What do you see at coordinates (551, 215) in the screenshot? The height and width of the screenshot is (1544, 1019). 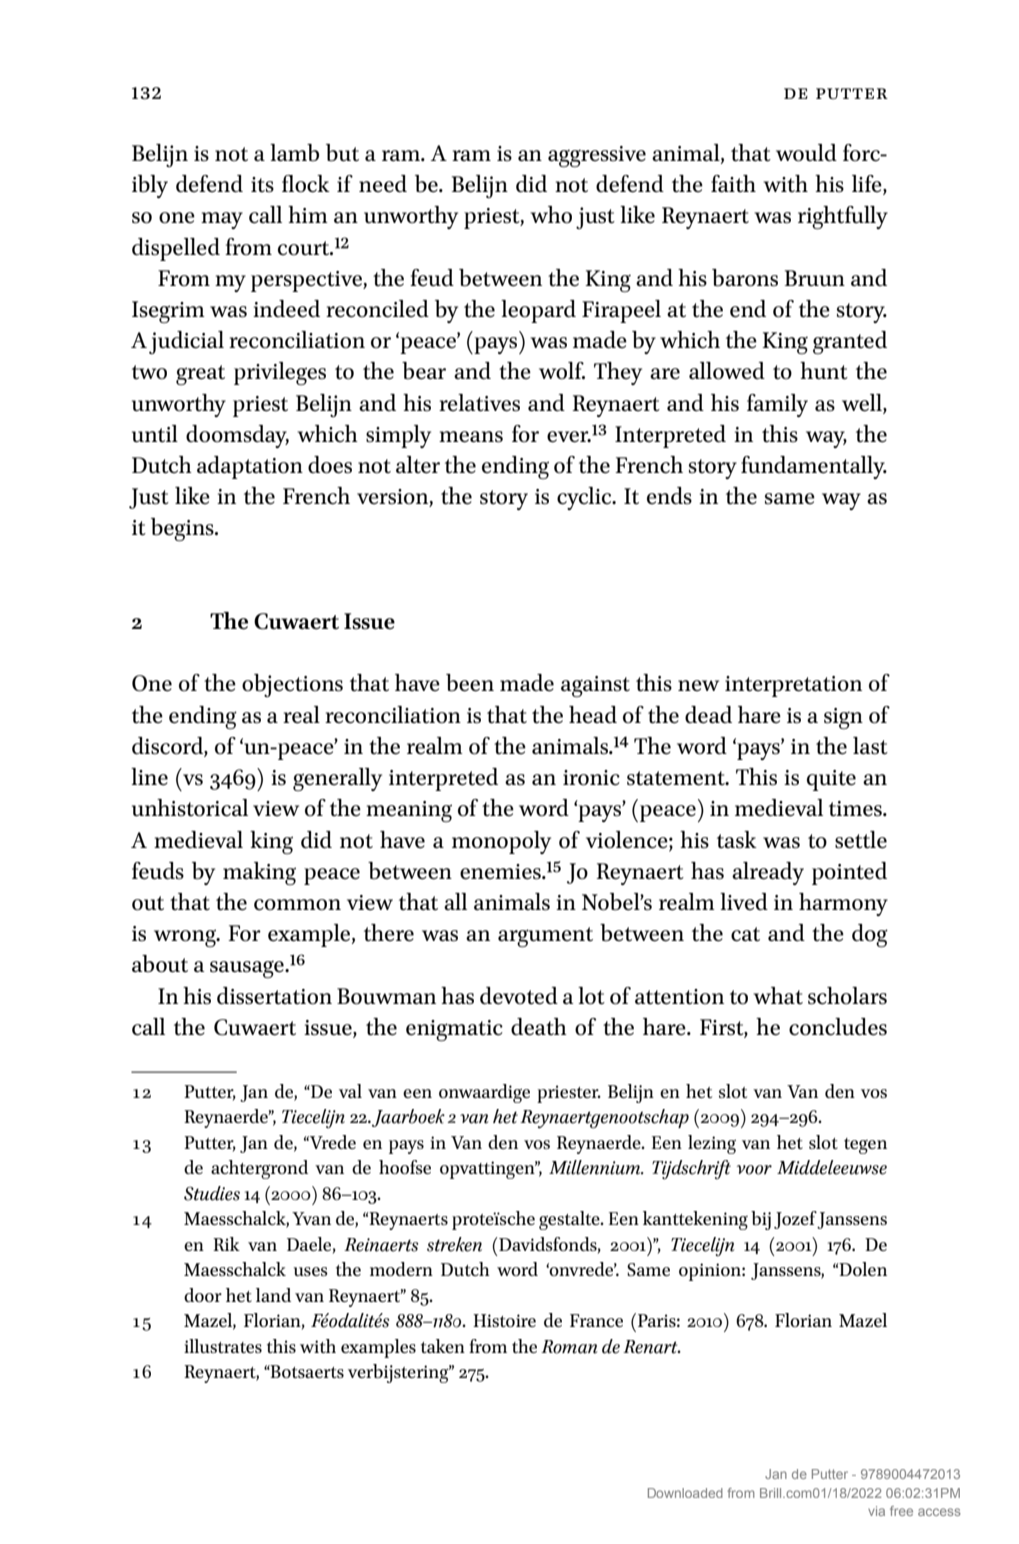 I see `who` at bounding box center [551, 215].
